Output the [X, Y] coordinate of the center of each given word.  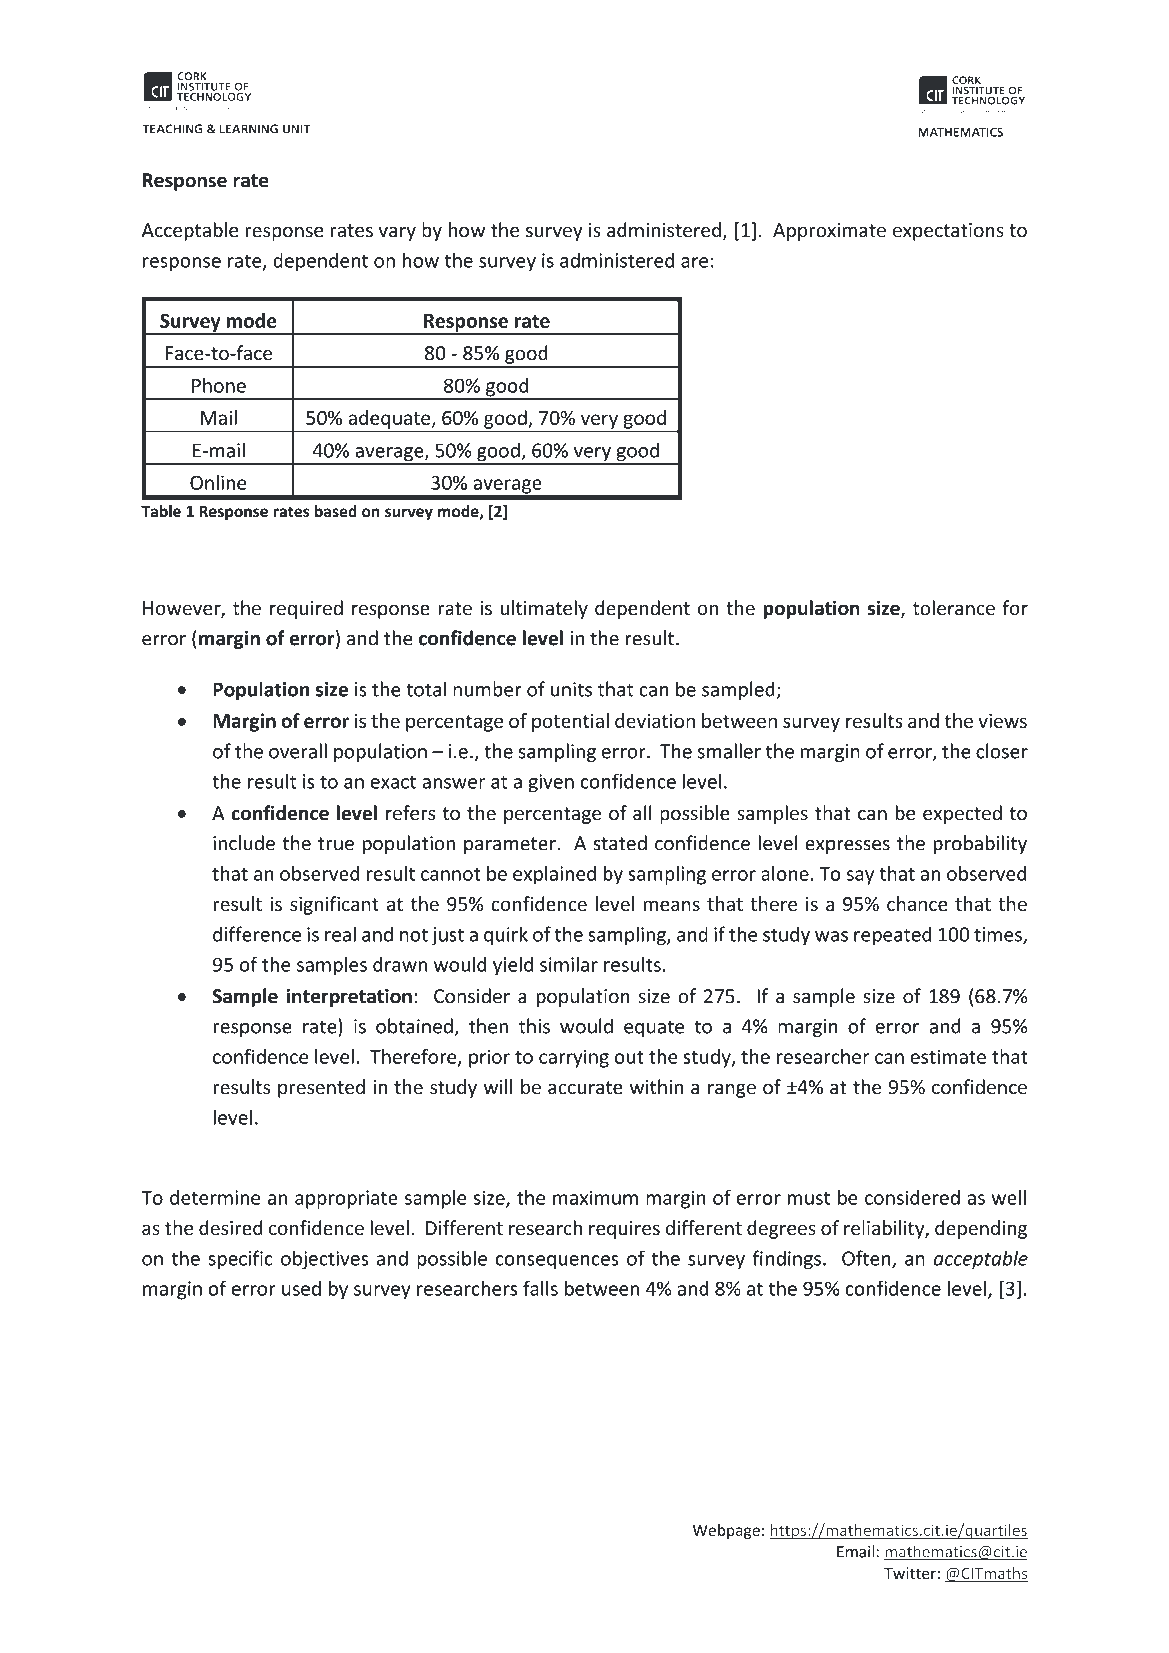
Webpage [726, 1531]
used [301, 1288]
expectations [948, 232]
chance [917, 903]
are [694, 262]
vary [397, 233]
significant [334, 905]
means [671, 905]
